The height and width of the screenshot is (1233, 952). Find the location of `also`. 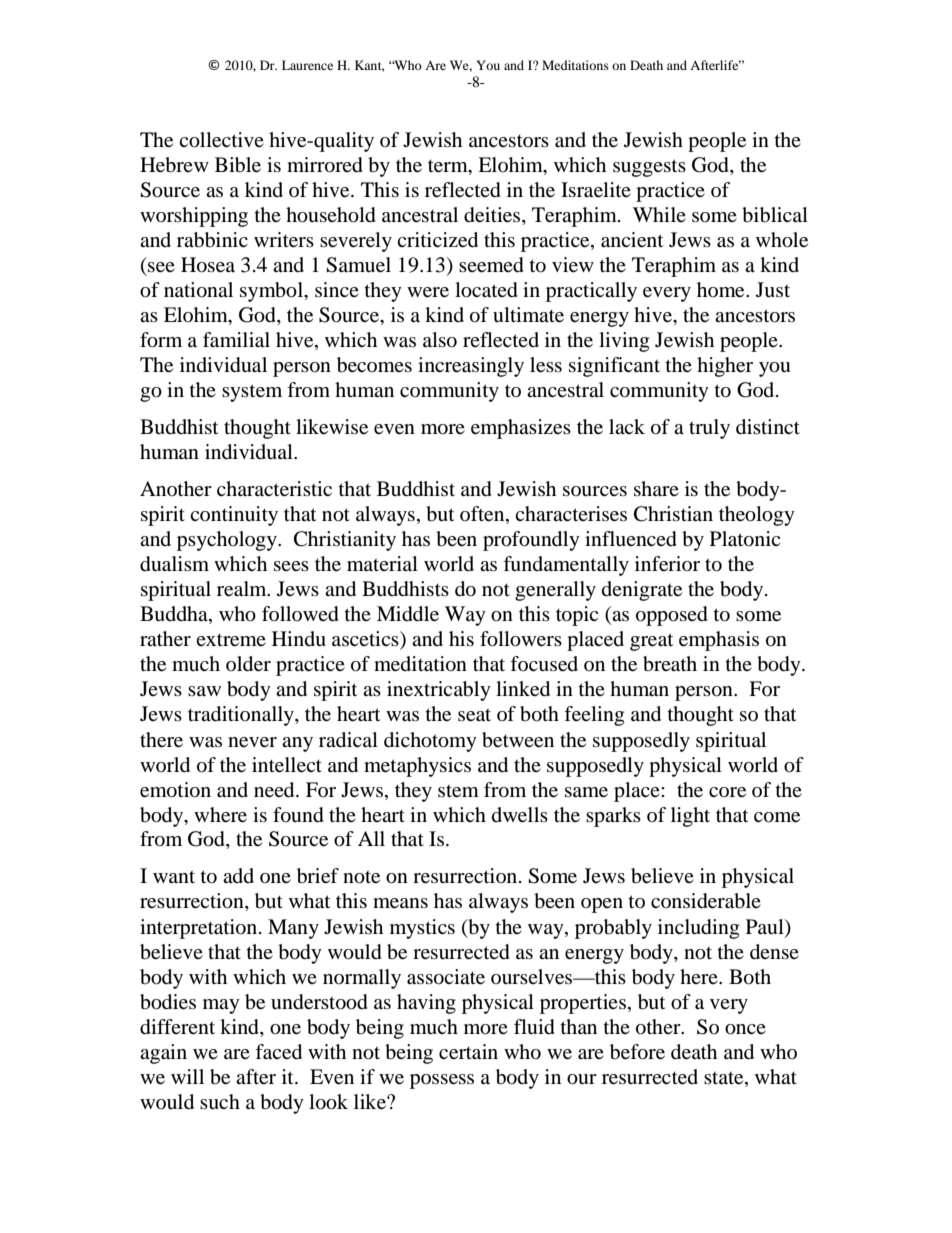

also is located at coordinates (440, 340).
